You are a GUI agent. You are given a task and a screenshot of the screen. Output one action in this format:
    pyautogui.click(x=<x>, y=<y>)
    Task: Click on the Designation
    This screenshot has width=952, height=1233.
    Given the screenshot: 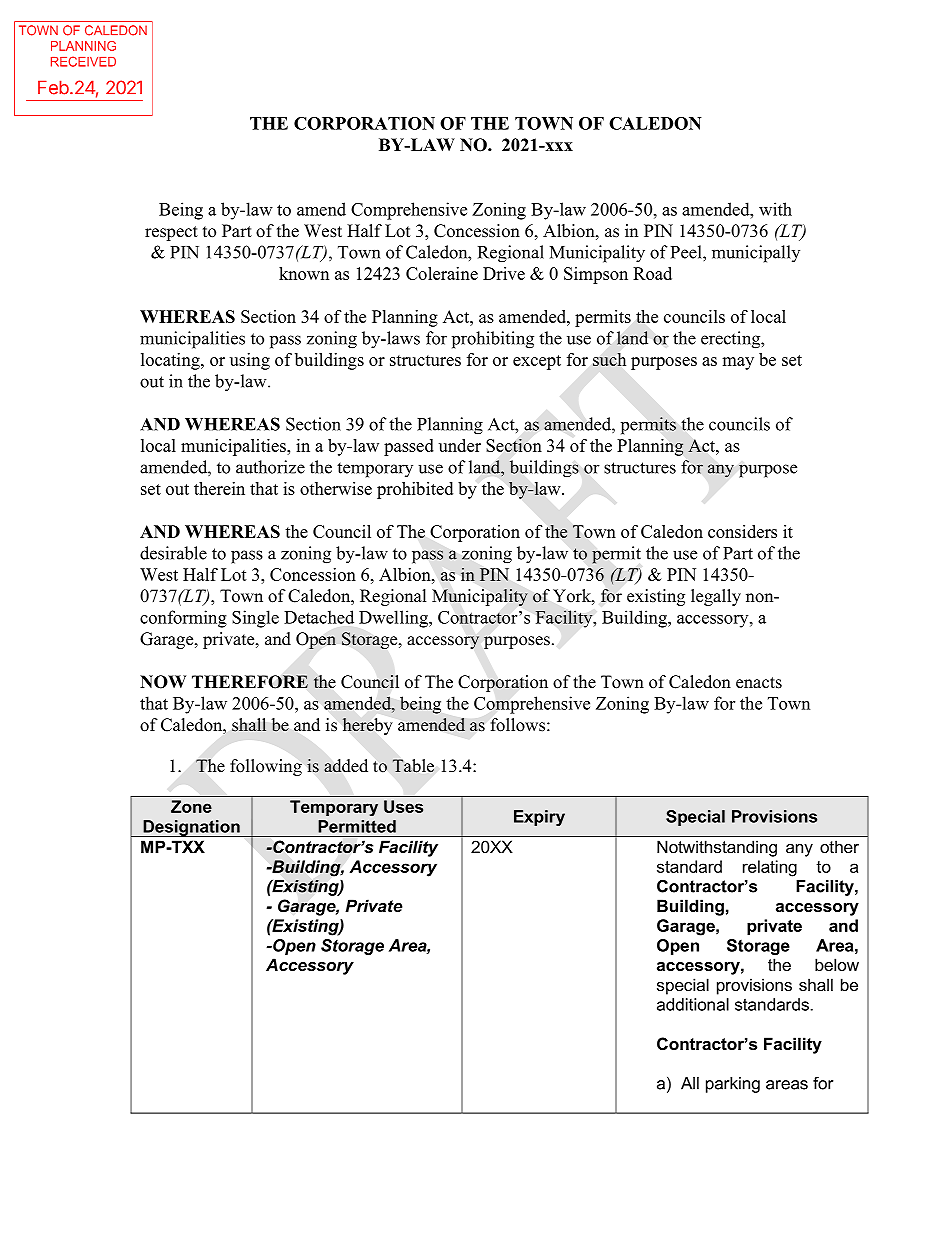 What is the action you would take?
    pyautogui.click(x=191, y=828)
